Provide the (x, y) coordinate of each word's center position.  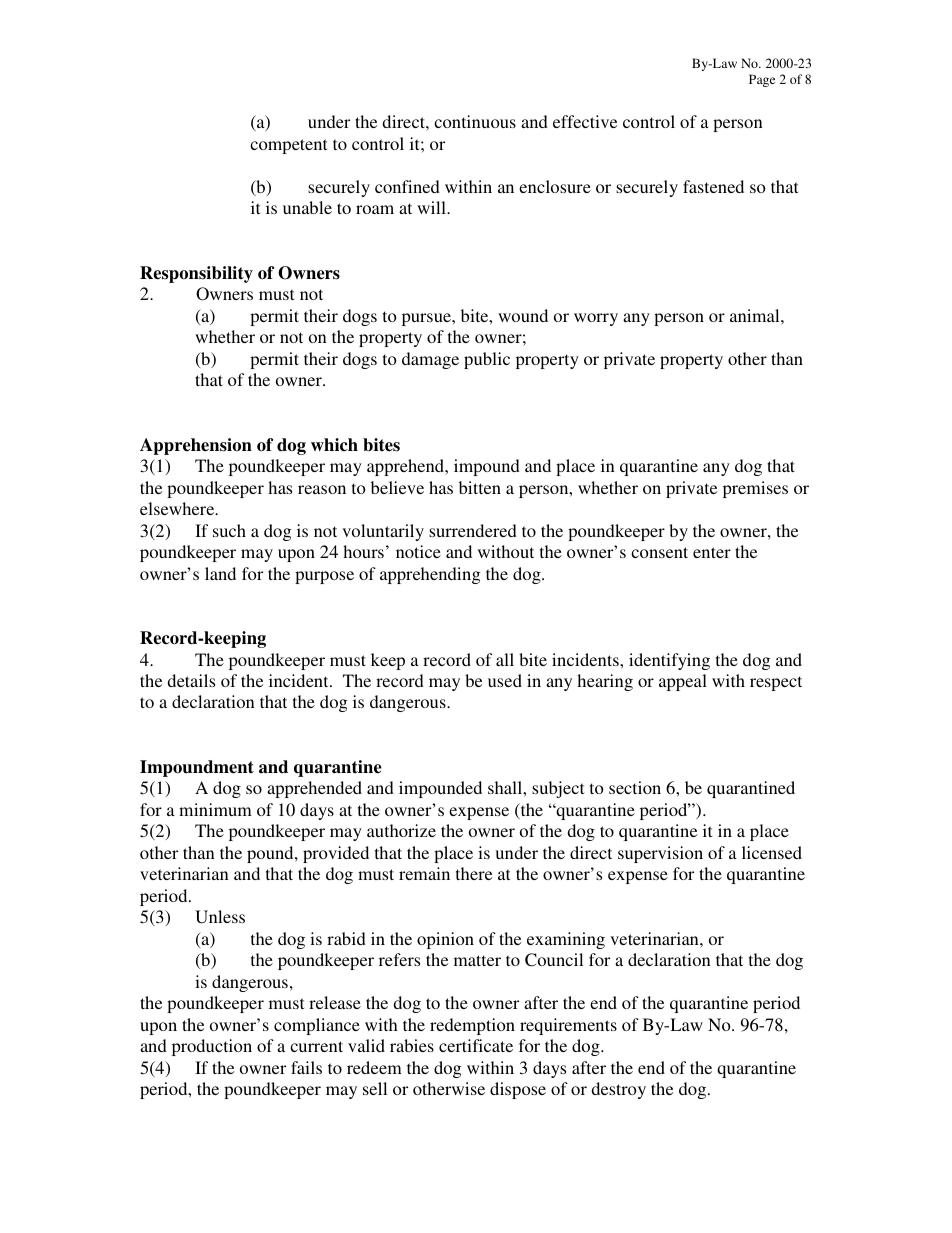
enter (712, 552)
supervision (660, 854)
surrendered (473, 530)
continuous (475, 121)
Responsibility (196, 274)
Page (762, 80)
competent (288, 146)
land (220, 573)
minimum (215, 809)
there (474, 873)
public (487, 360)
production (212, 1047)
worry (596, 319)
